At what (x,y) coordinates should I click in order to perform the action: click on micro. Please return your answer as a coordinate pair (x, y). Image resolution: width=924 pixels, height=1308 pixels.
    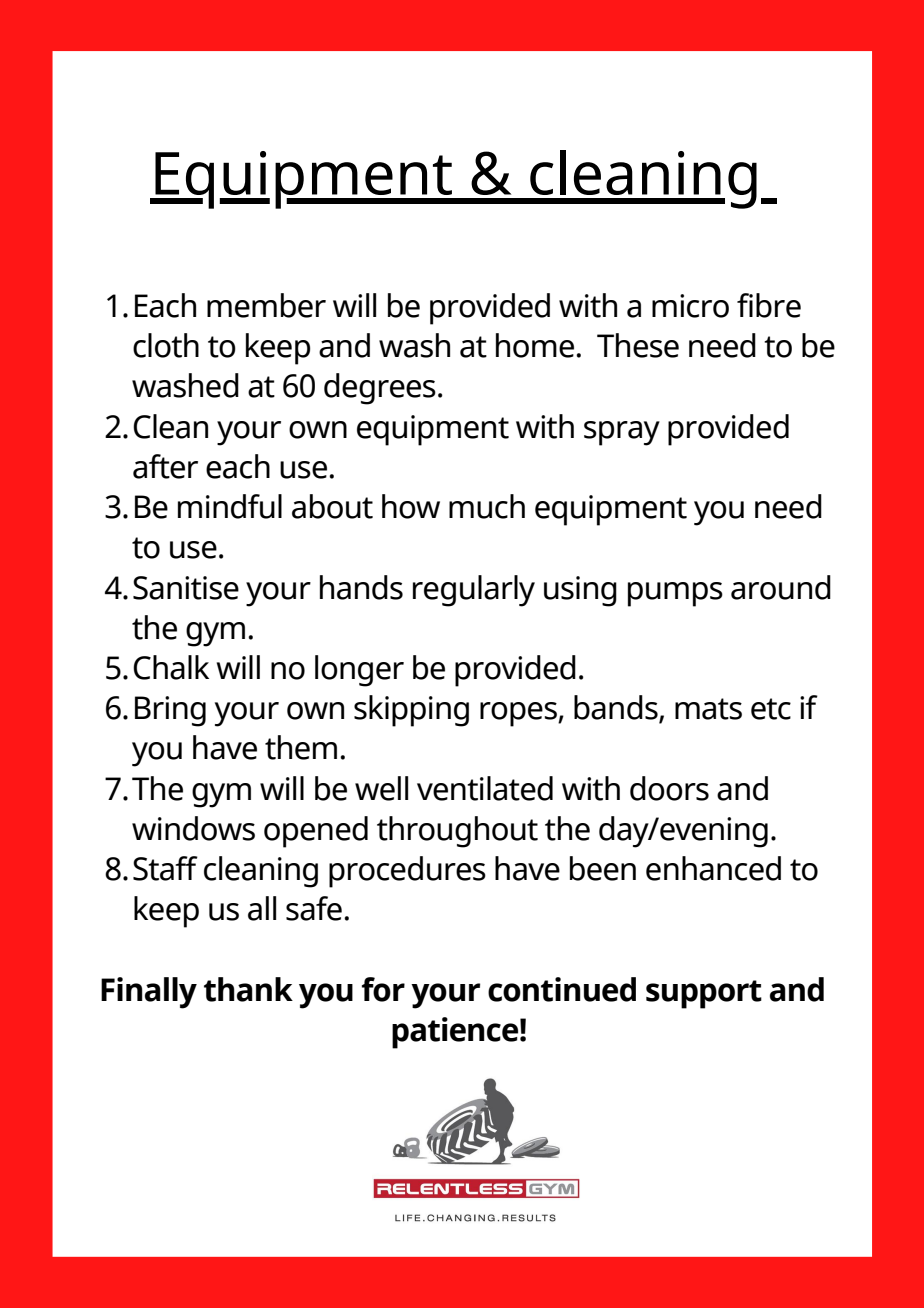
    Looking at the image, I should click on (690, 306).
